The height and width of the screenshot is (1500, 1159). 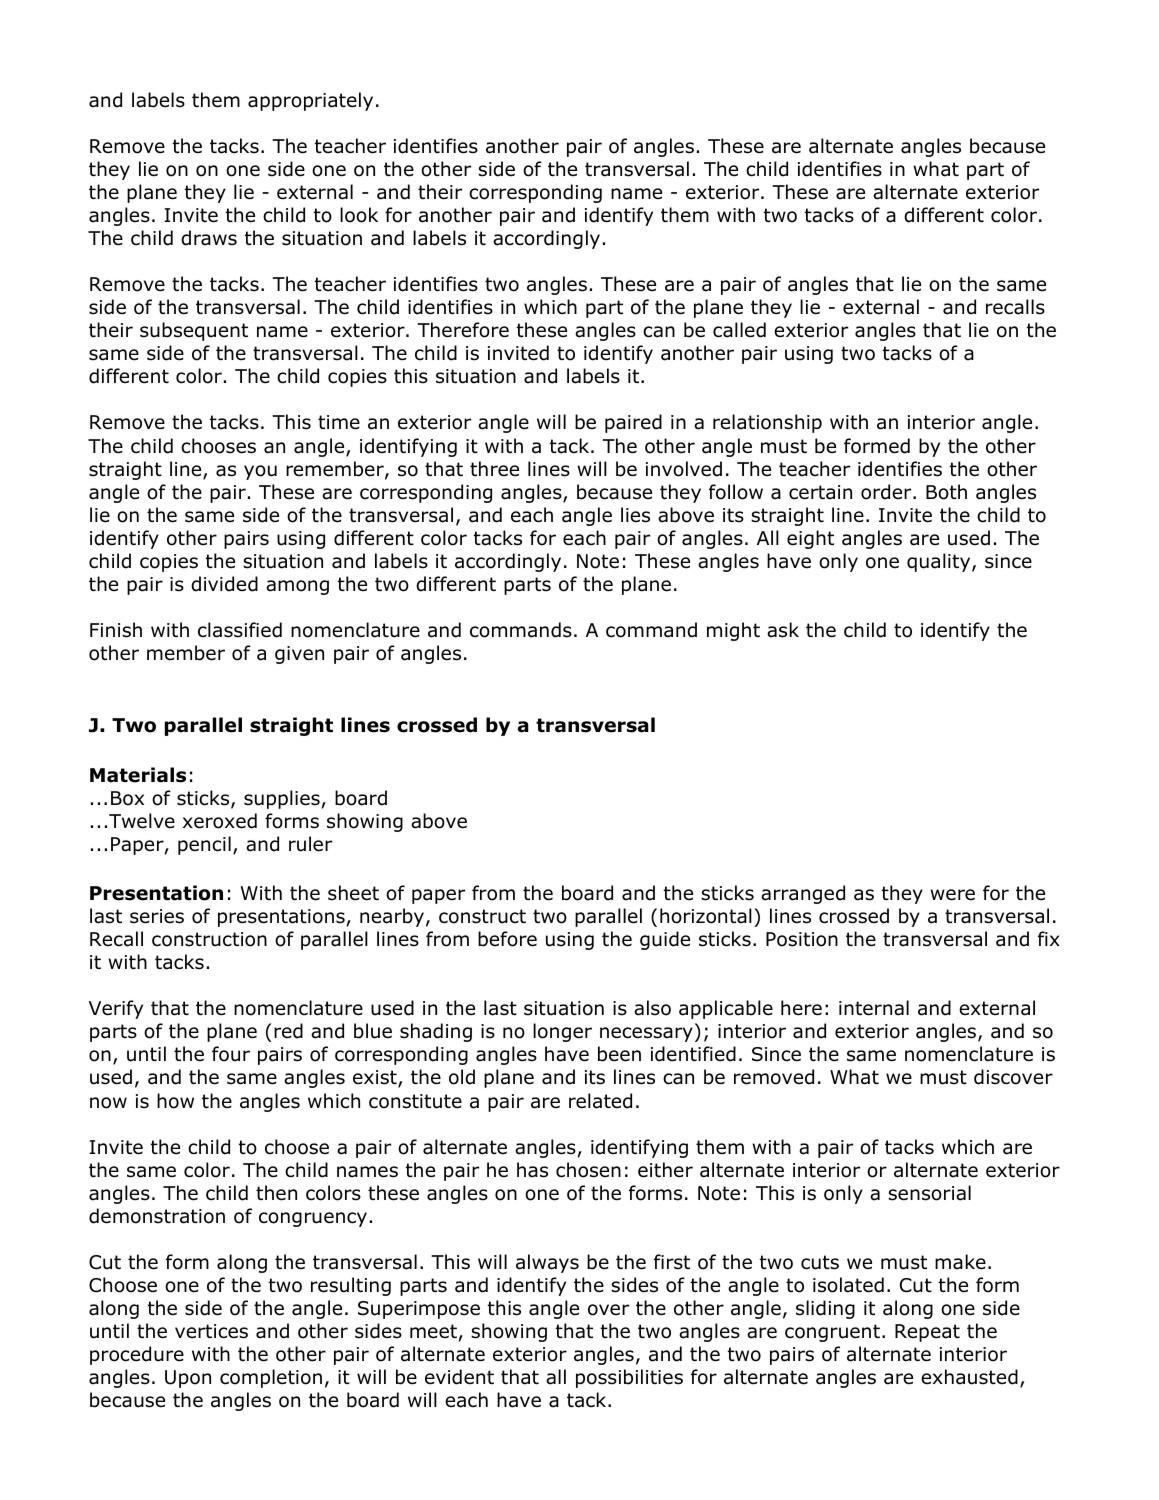 What do you see at coordinates (310, 101) in the screenshot?
I see `appropriately` at bounding box center [310, 101].
